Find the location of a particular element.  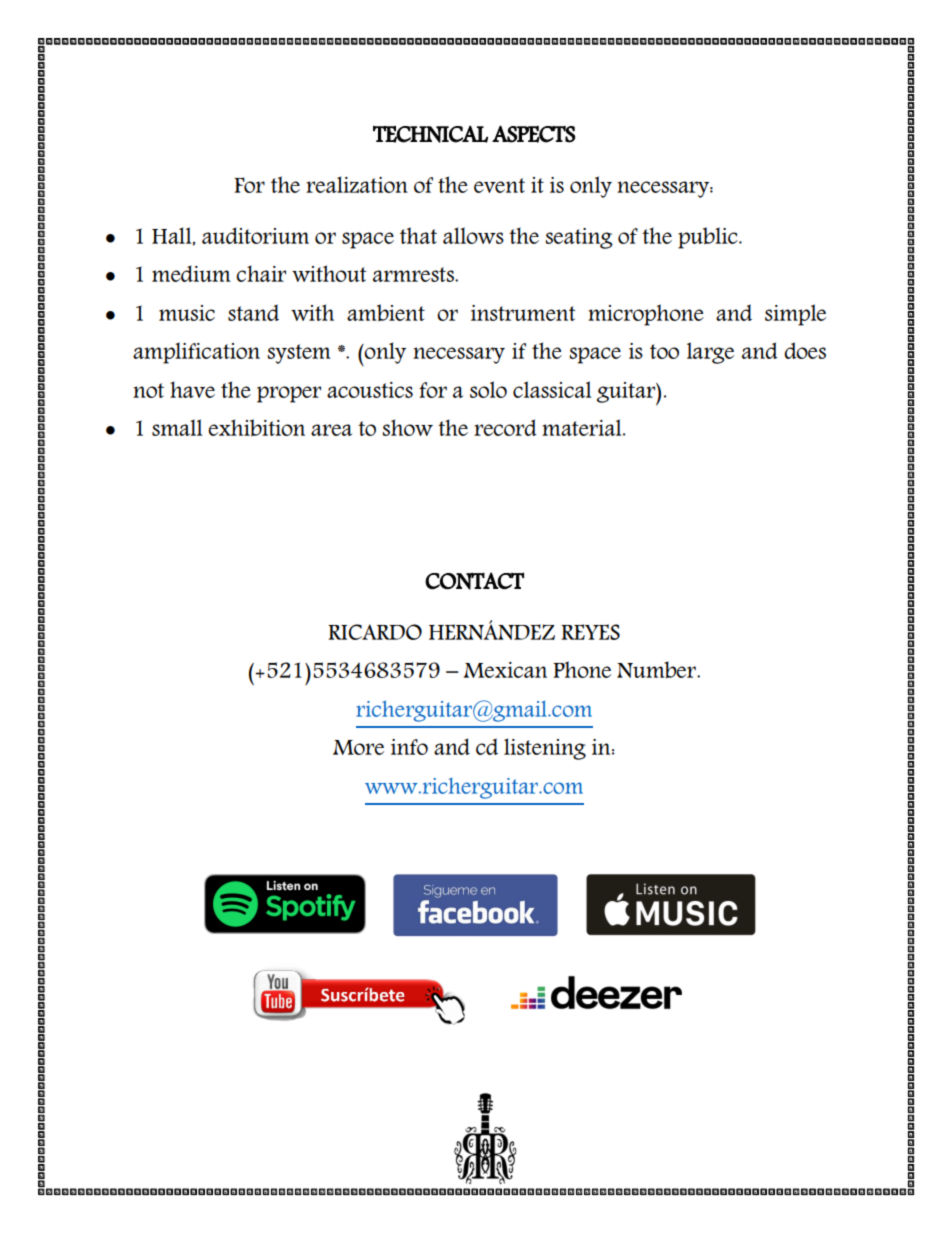

CONTACT is located at coordinates (474, 581).
